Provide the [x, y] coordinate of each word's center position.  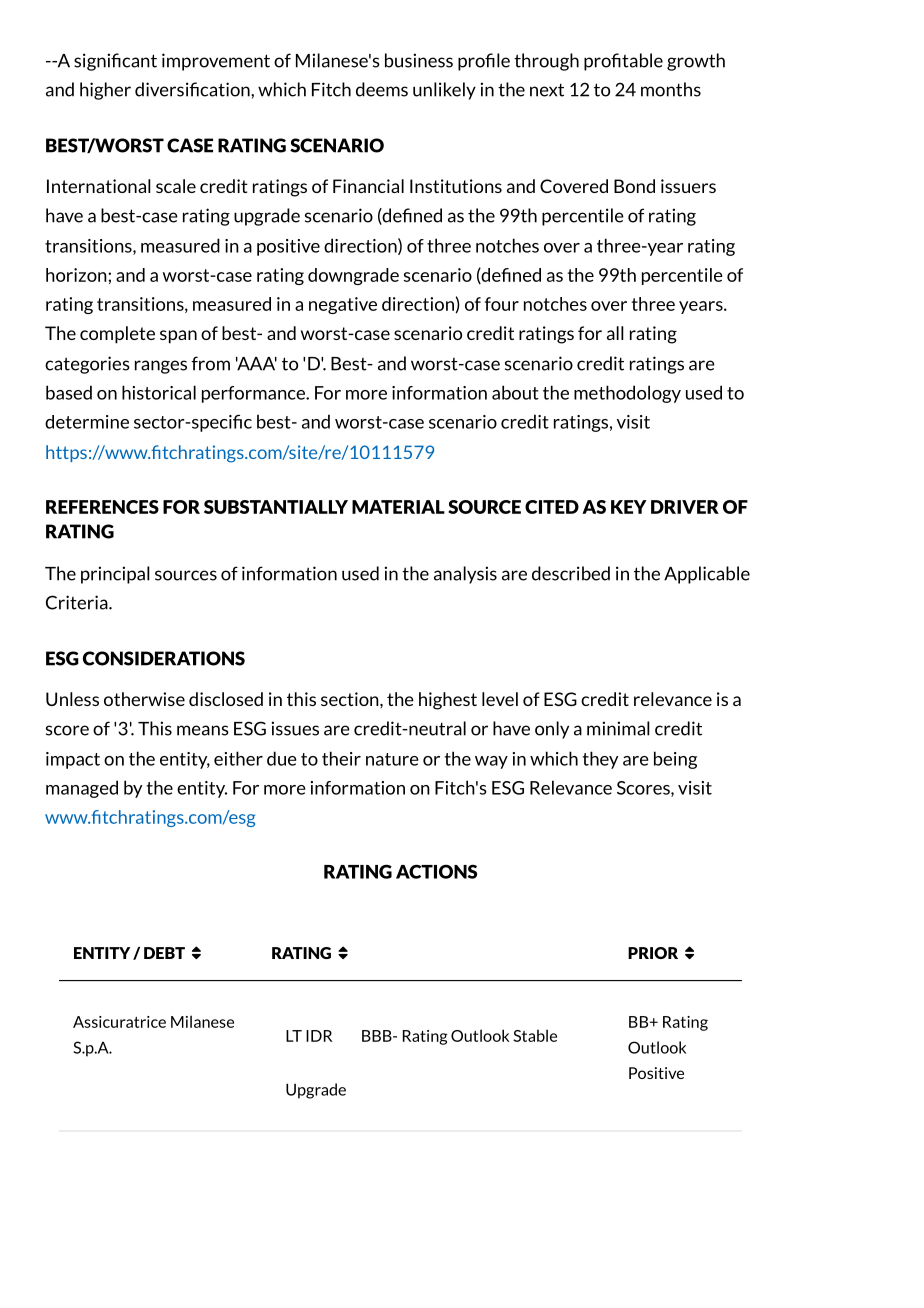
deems [382, 89]
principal [115, 575]
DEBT [164, 953]
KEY [629, 507]
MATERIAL [398, 507]
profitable [623, 62]
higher [105, 91]
